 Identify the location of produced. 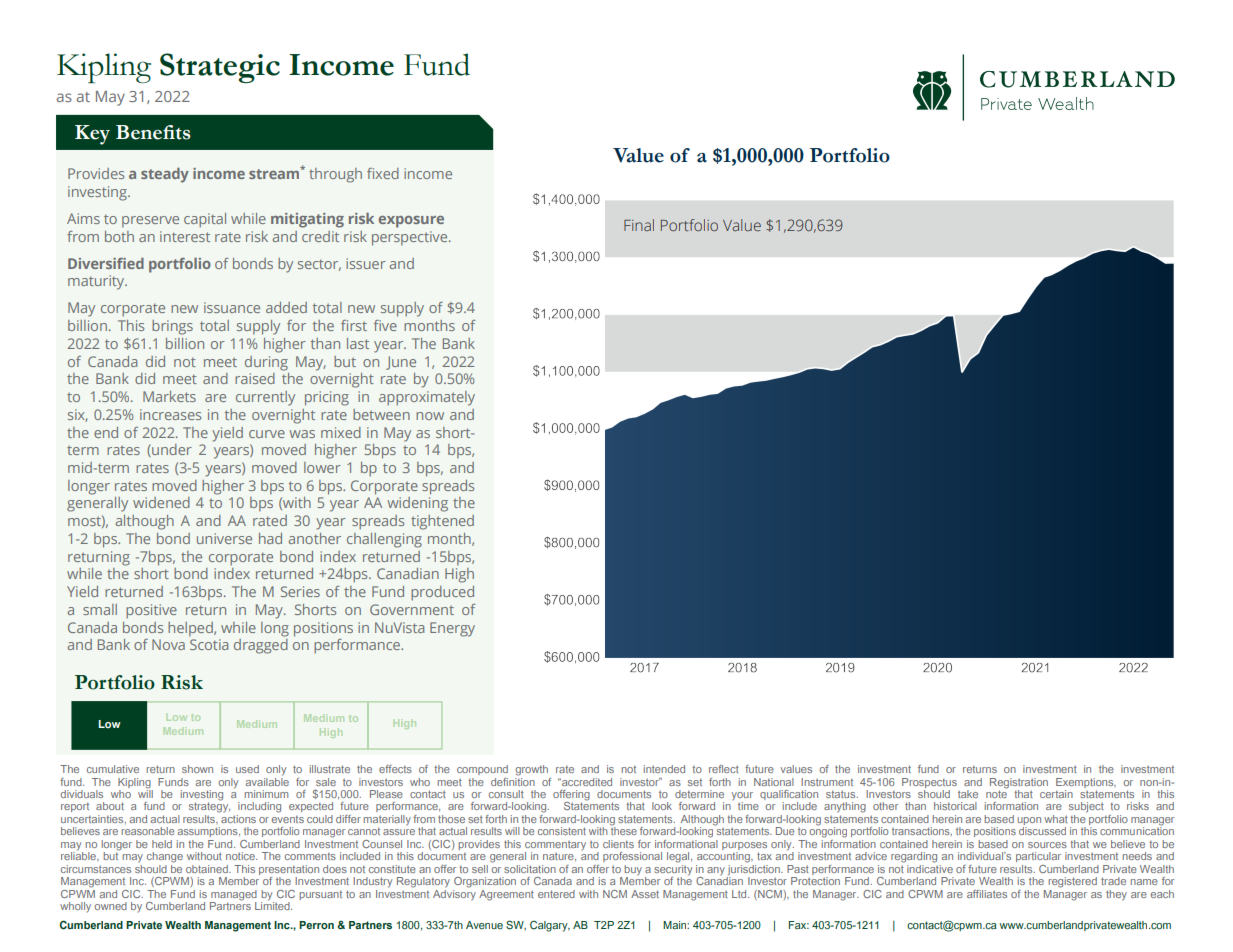
(442, 593).
